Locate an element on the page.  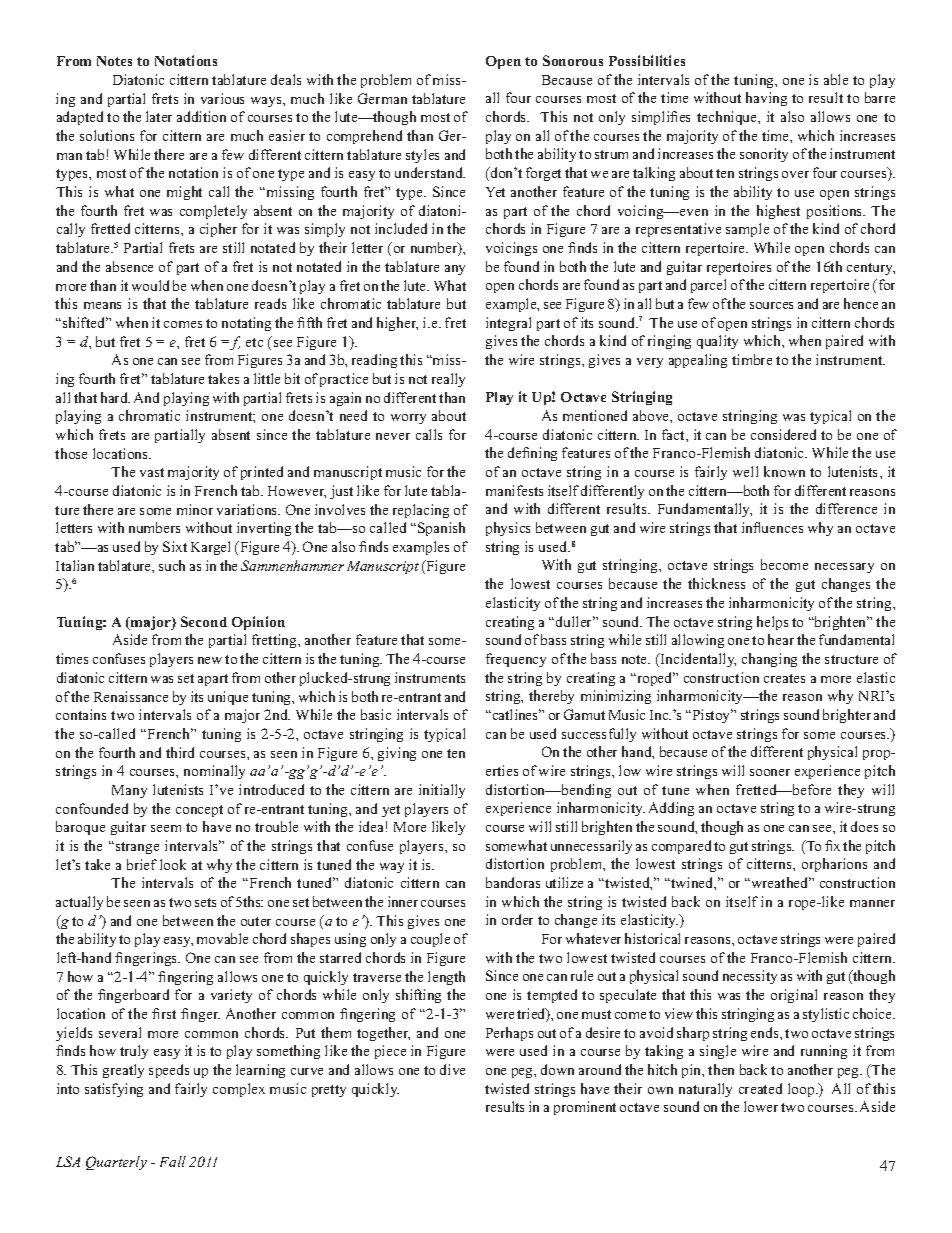
frequency is located at coordinates (516, 660).
